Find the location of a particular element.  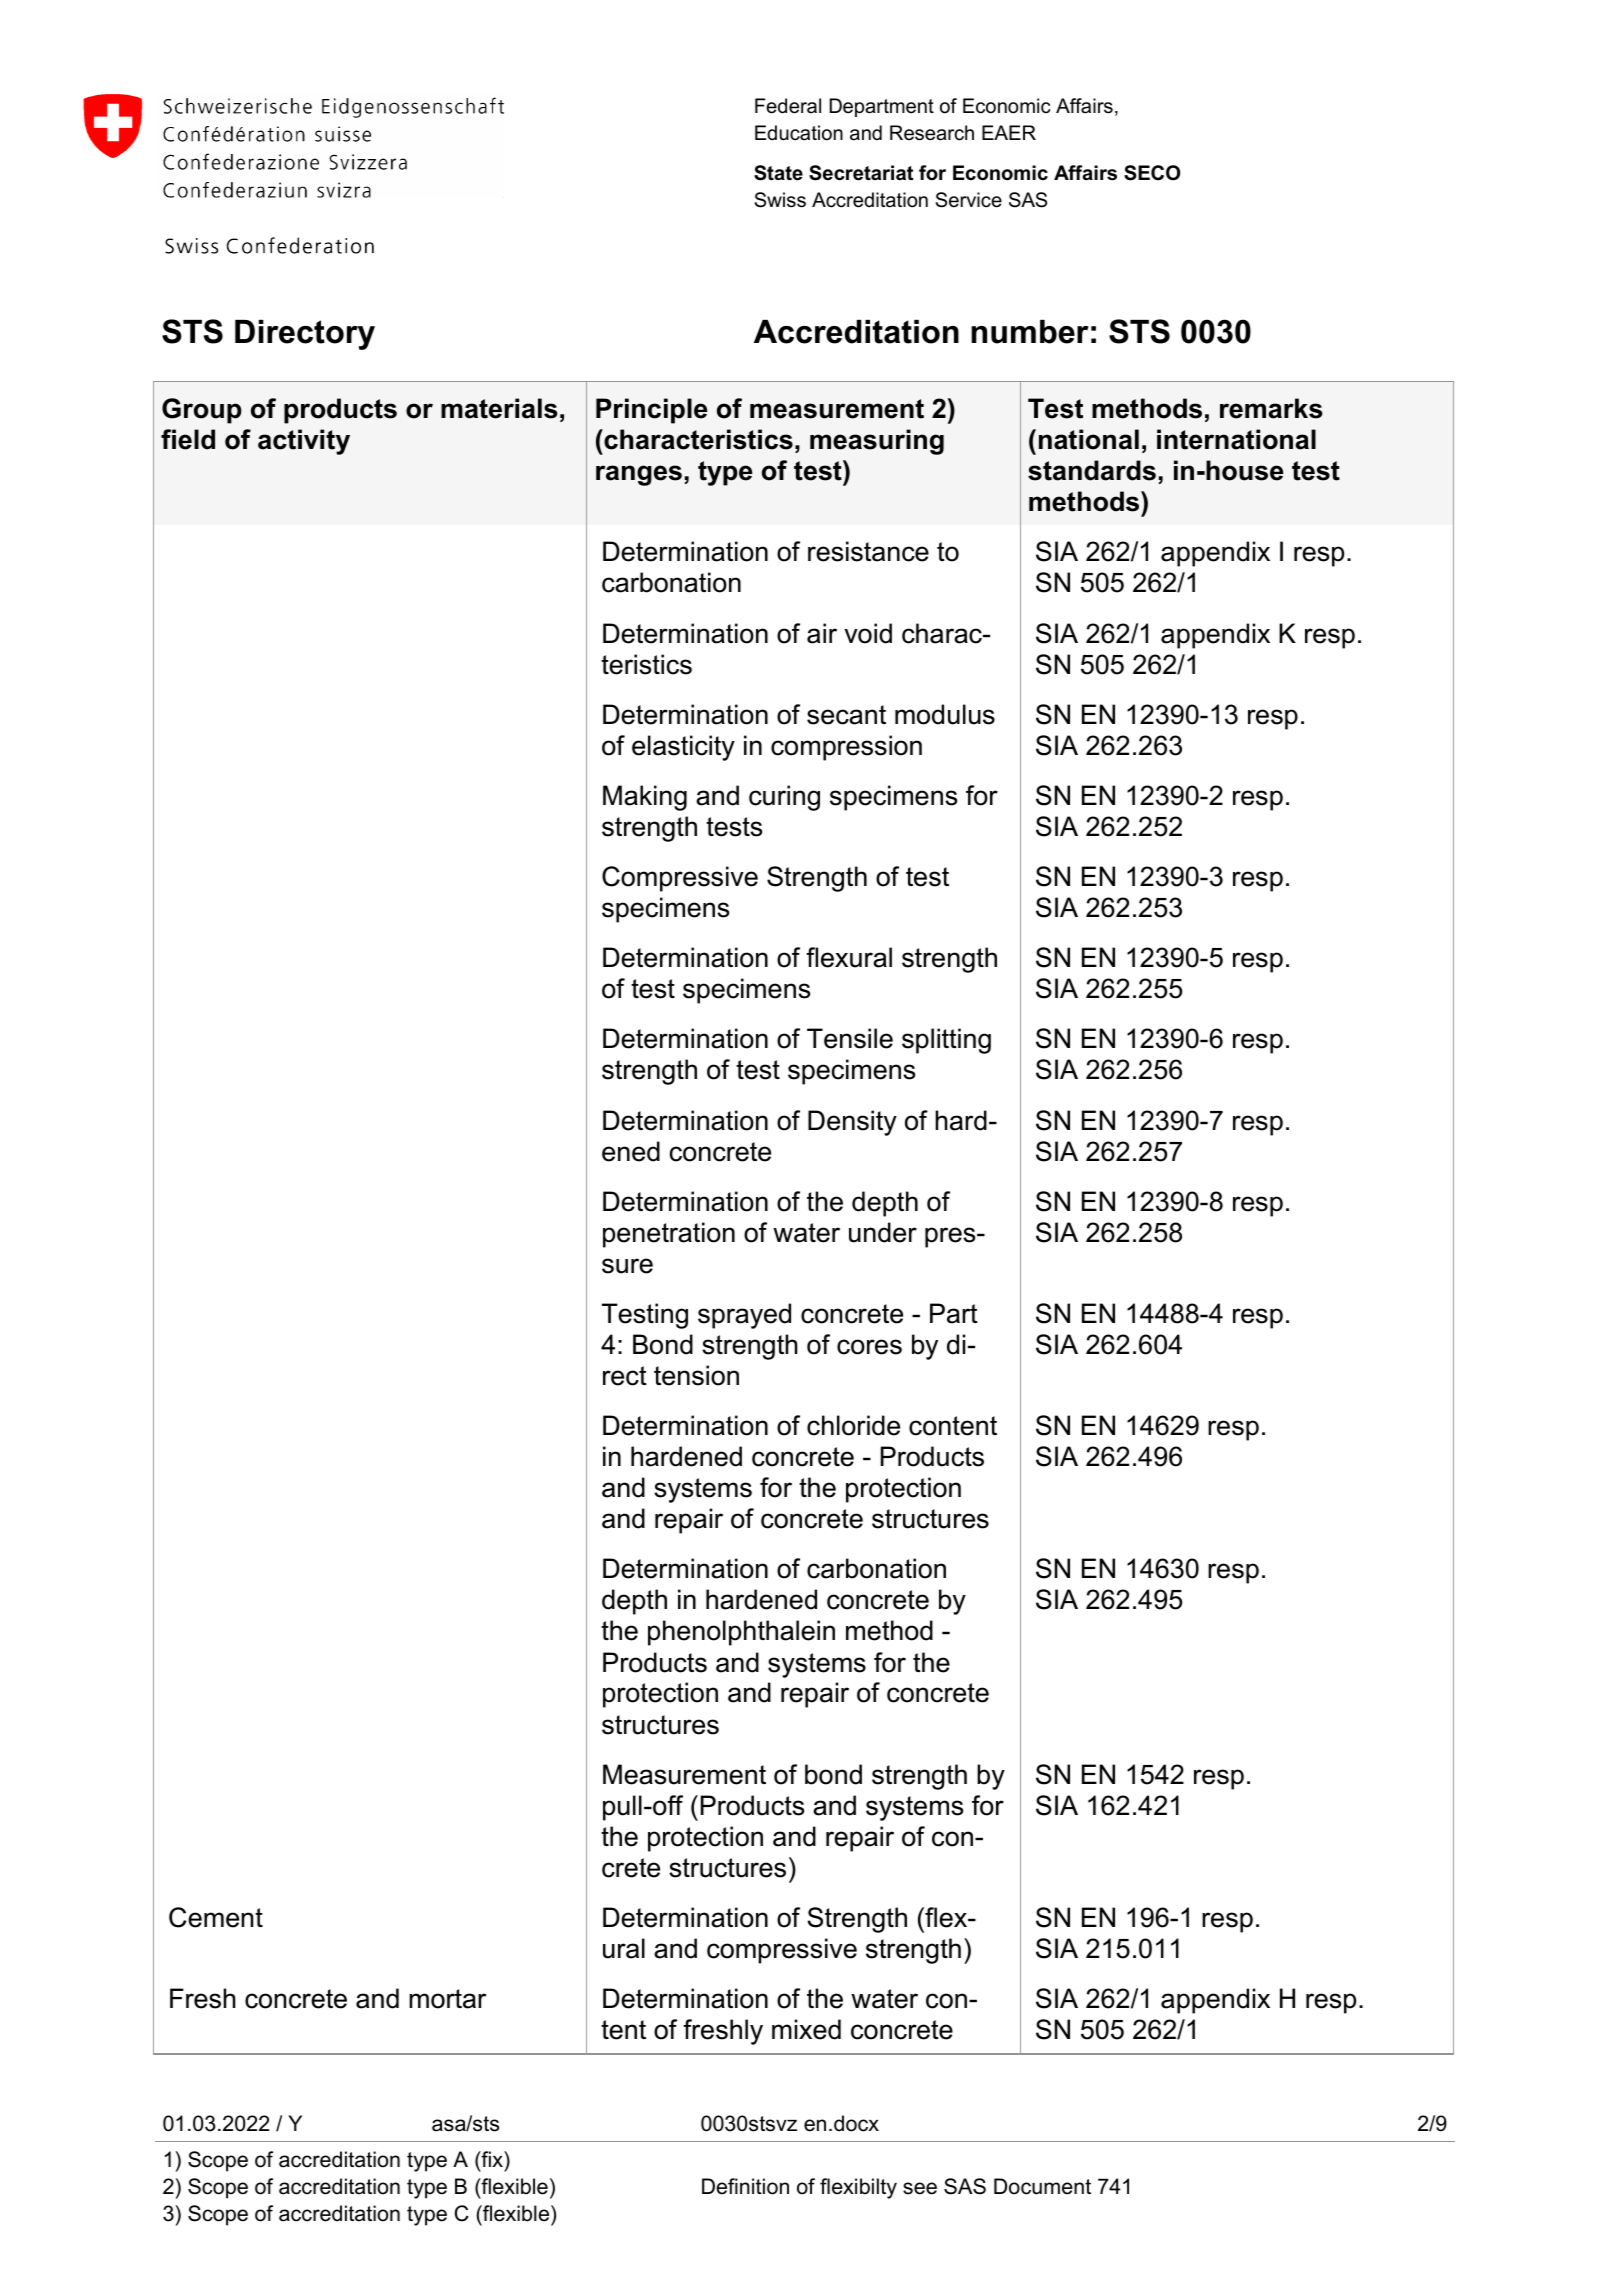

State is located at coordinates (778, 173).
